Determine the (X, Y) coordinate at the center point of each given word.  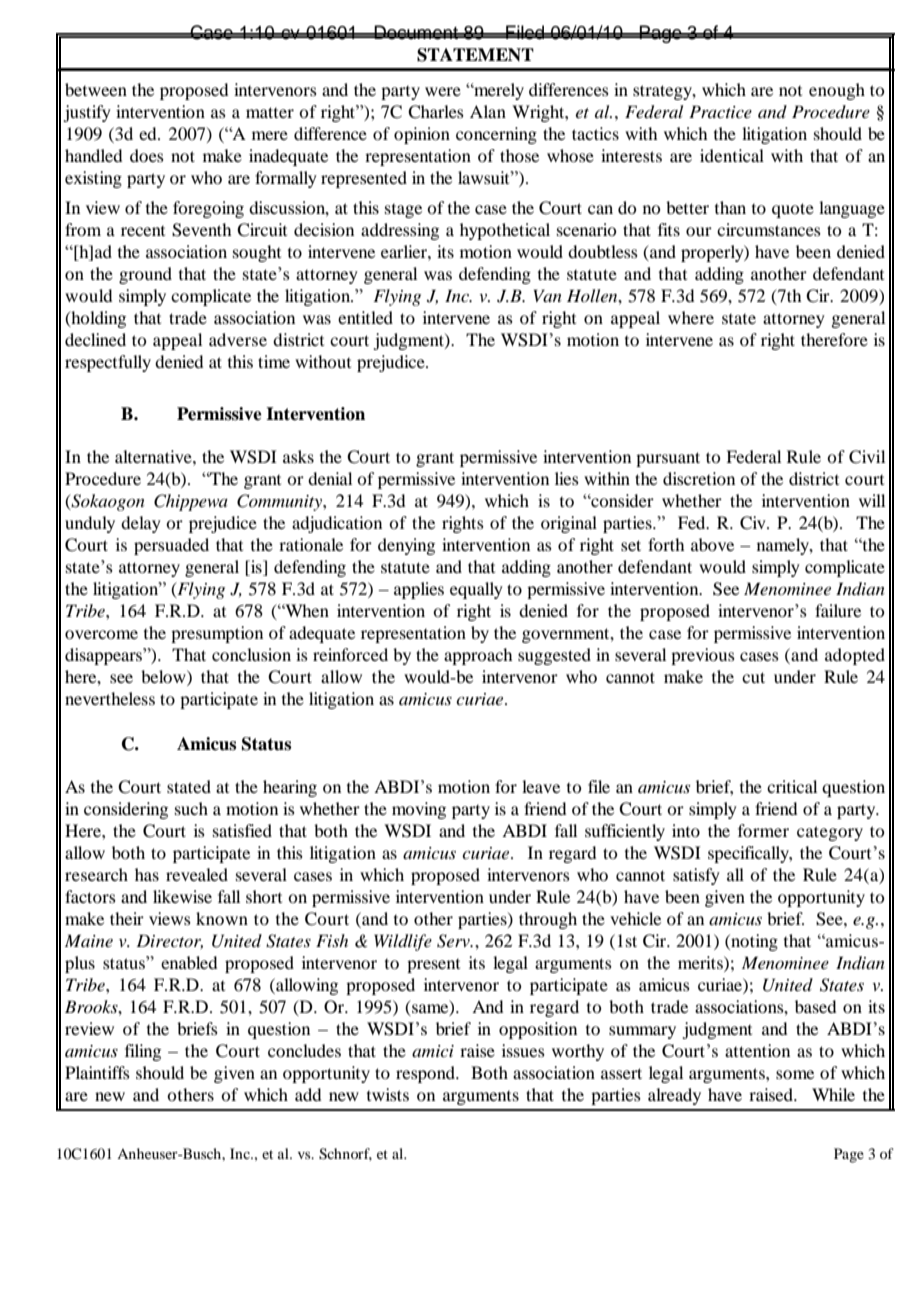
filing (143, 1052)
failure (838, 610)
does (147, 155)
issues (523, 1050)
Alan (488, 111)
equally (476, 590)
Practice (720, 111)
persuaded (171, 546)
